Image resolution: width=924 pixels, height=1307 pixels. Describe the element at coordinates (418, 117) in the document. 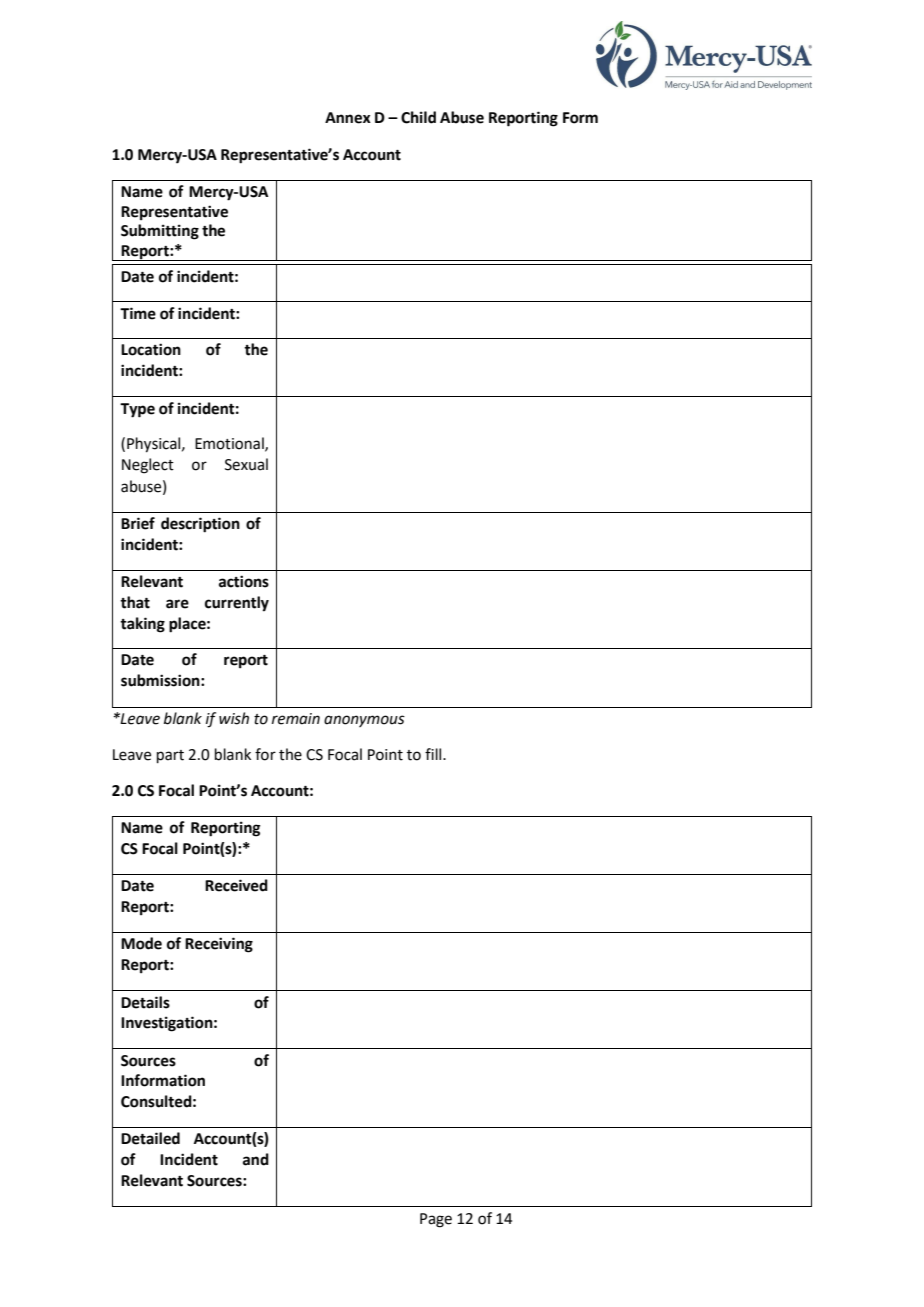

I see `Child` at that location.
